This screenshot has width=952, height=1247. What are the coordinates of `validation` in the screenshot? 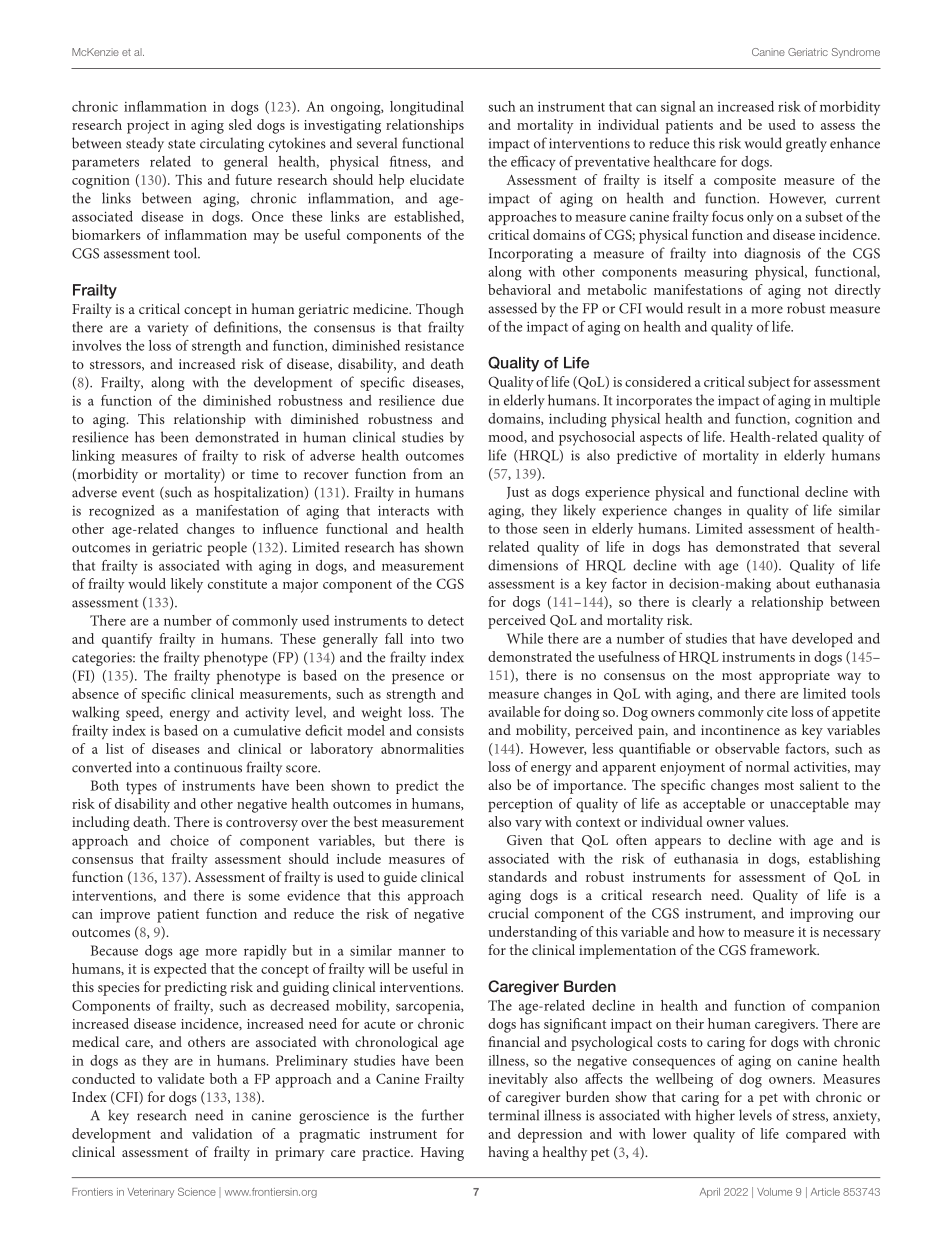 It's located at (222, 1133).
